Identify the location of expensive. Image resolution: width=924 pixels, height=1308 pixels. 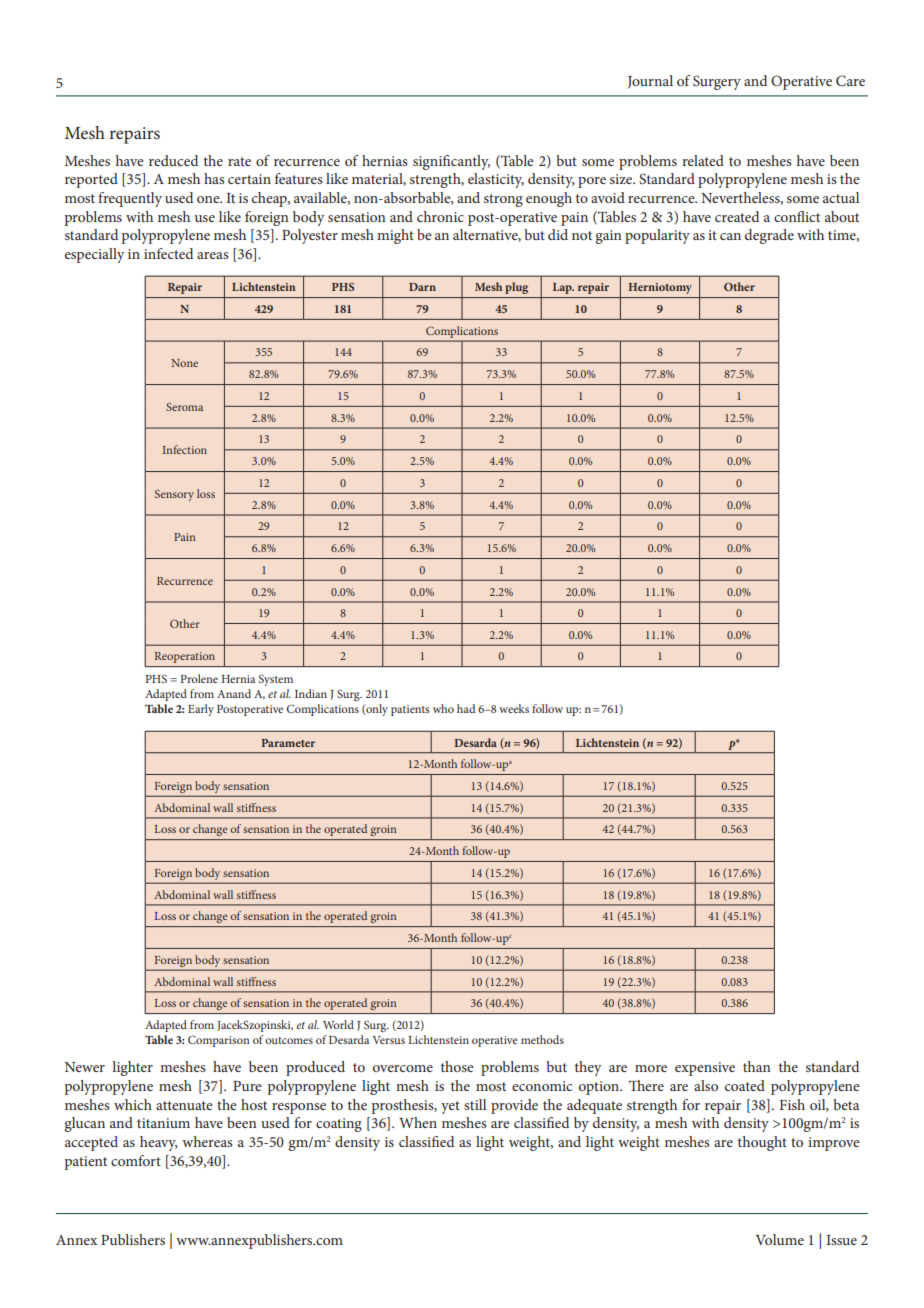
(705, 1069).
